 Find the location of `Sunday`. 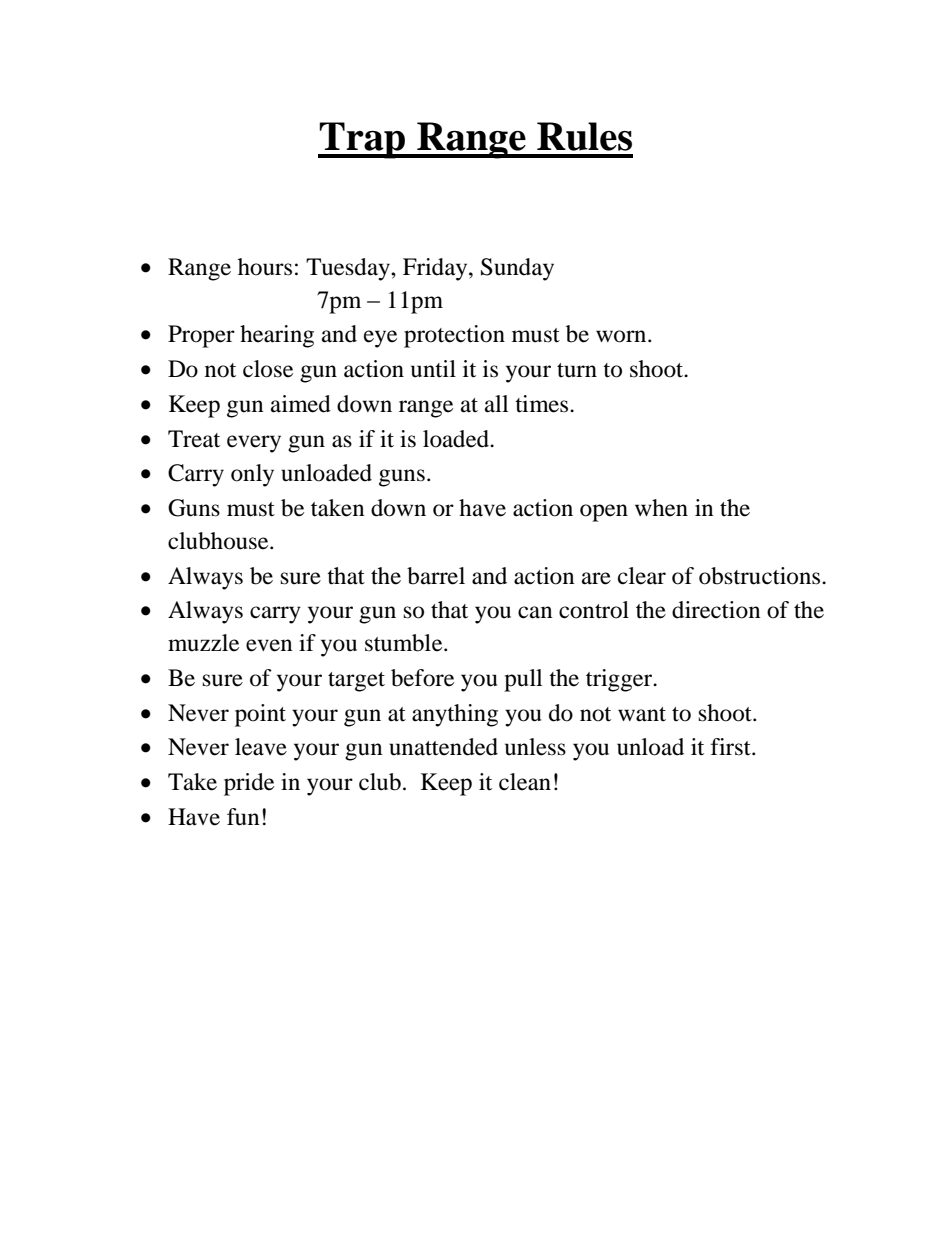

Sunday is located at coordinates (517, 269).
